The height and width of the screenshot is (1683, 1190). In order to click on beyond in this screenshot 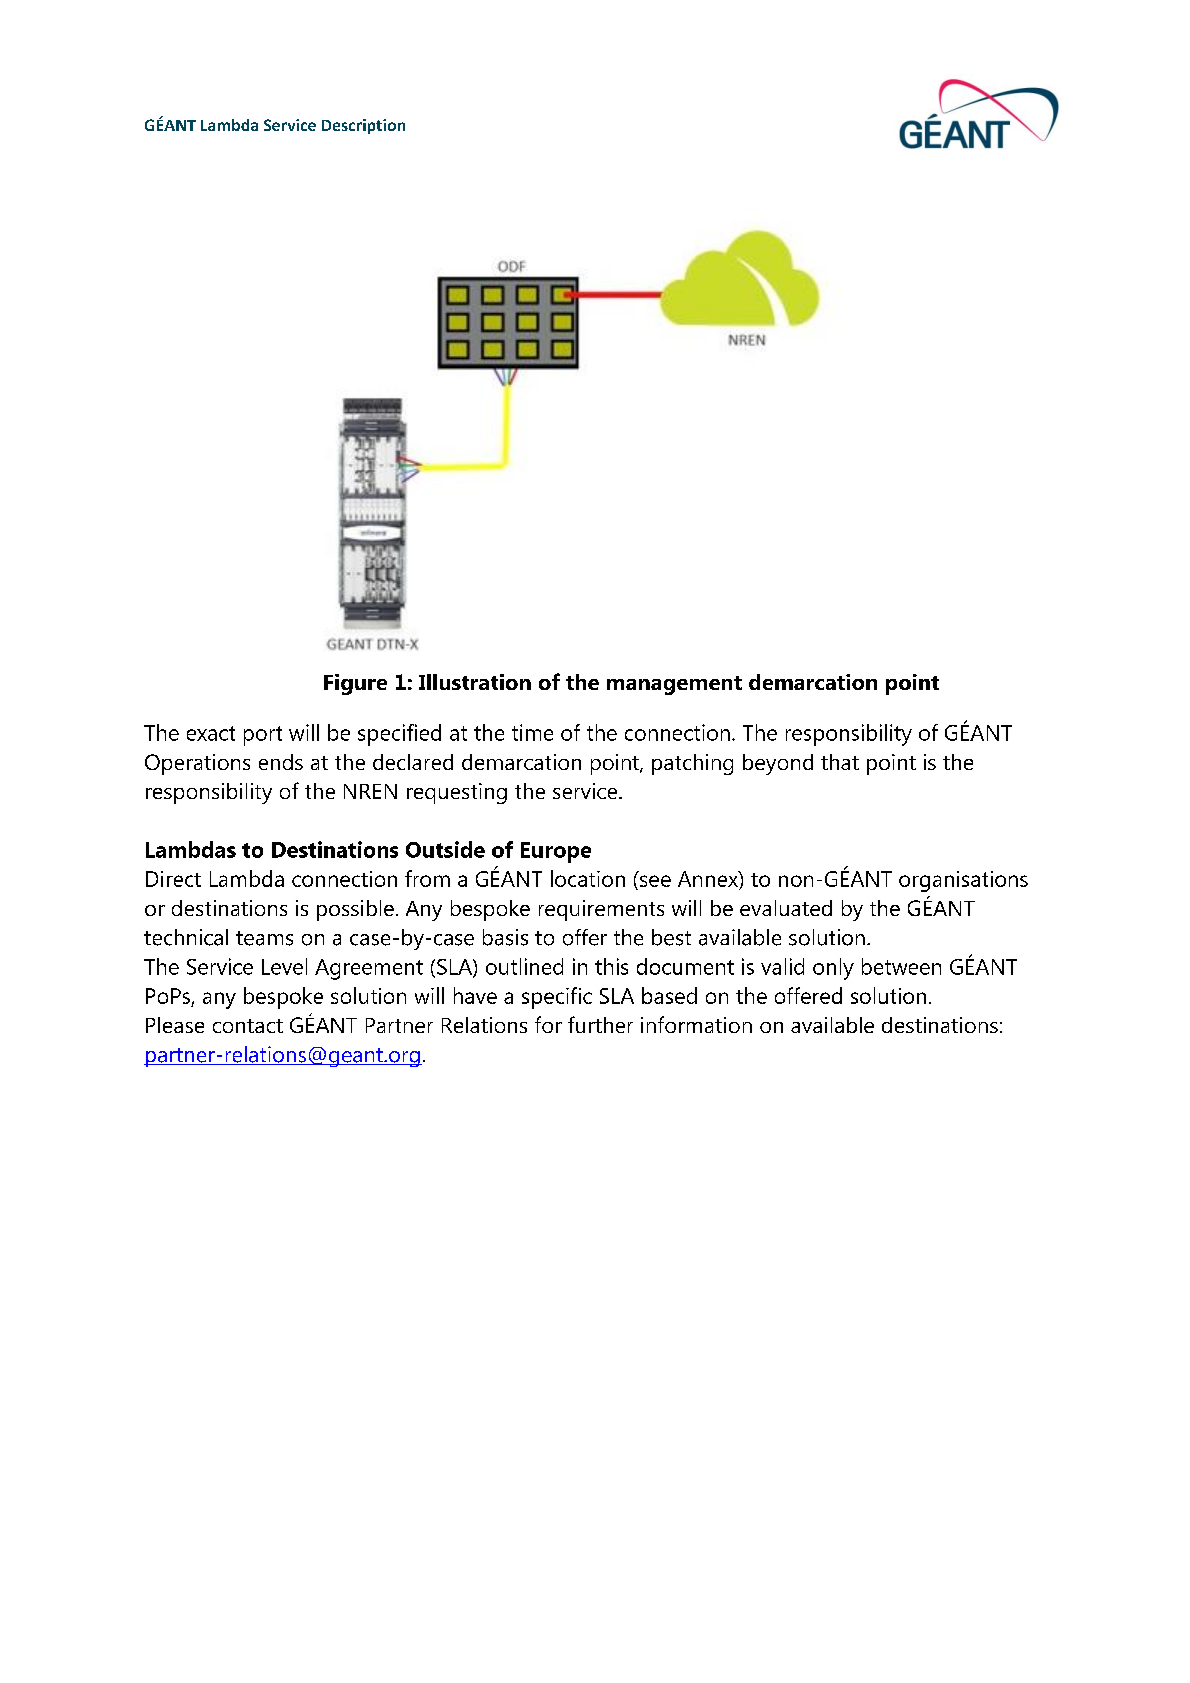, I will do `click(778, 764)`.
